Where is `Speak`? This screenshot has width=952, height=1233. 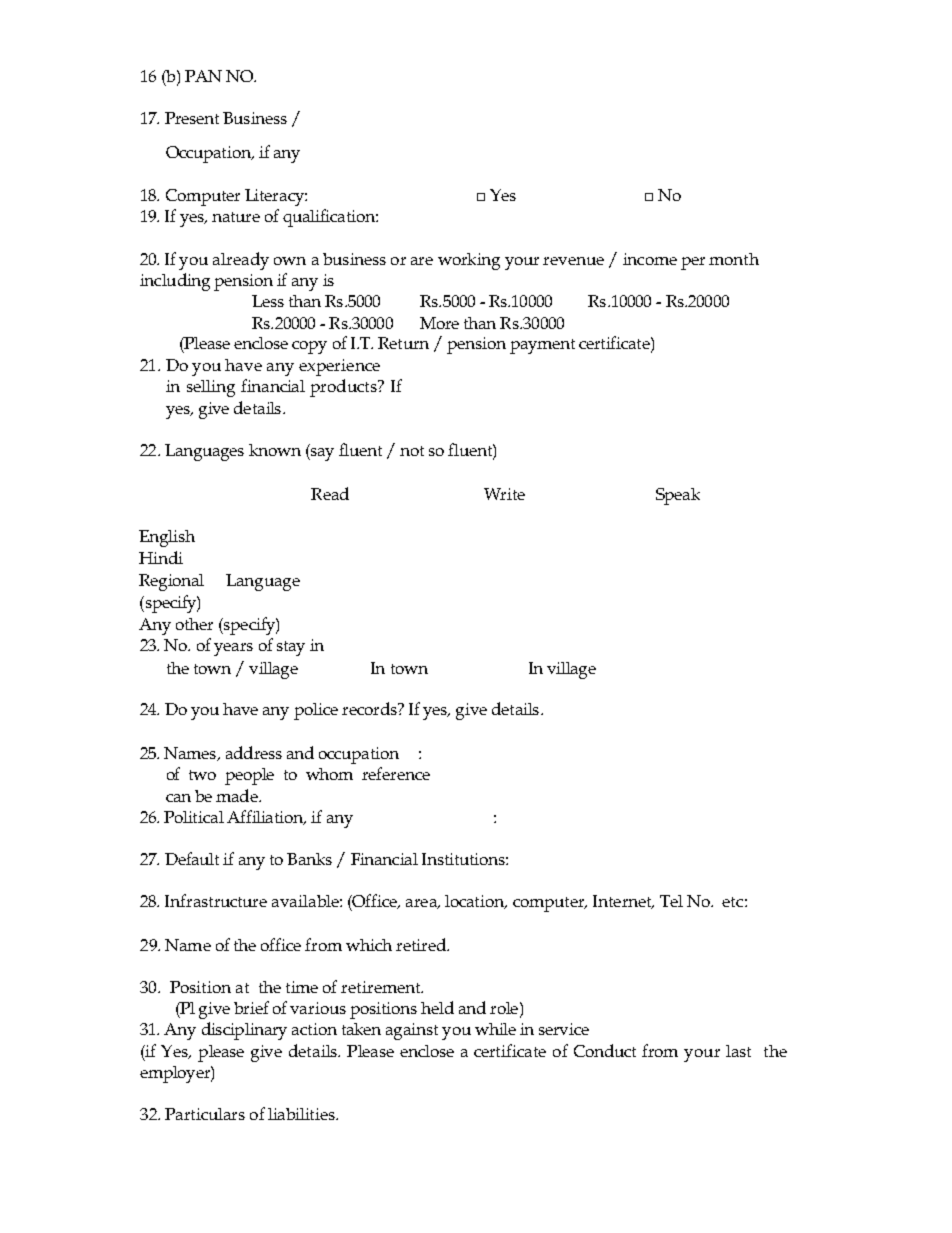 Speak is located at coordinates (678, 496).
